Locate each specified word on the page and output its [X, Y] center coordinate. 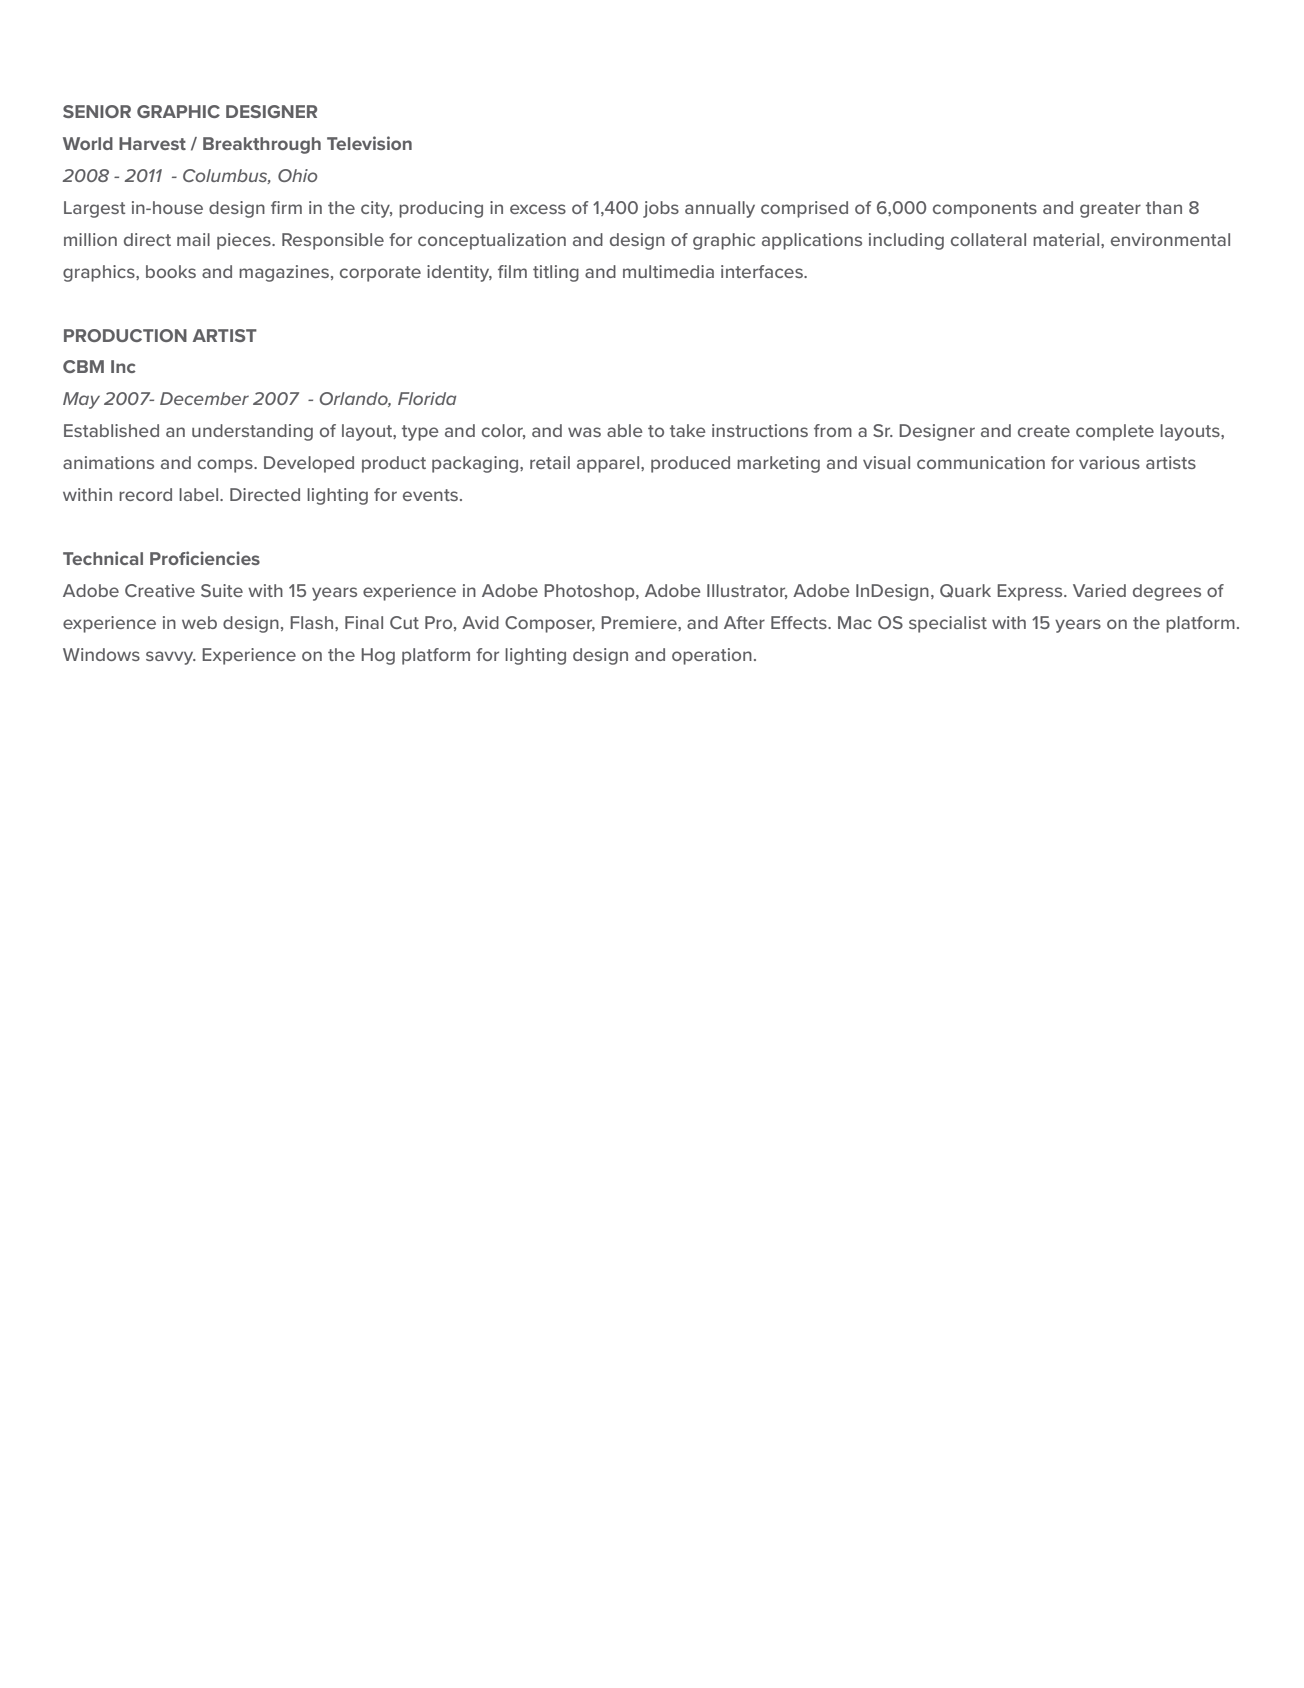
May [81, 400]
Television [369, 143]
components [985, 210]
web [199, 622]
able [625, 430]
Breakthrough [262, 145]
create [1044, 431]
